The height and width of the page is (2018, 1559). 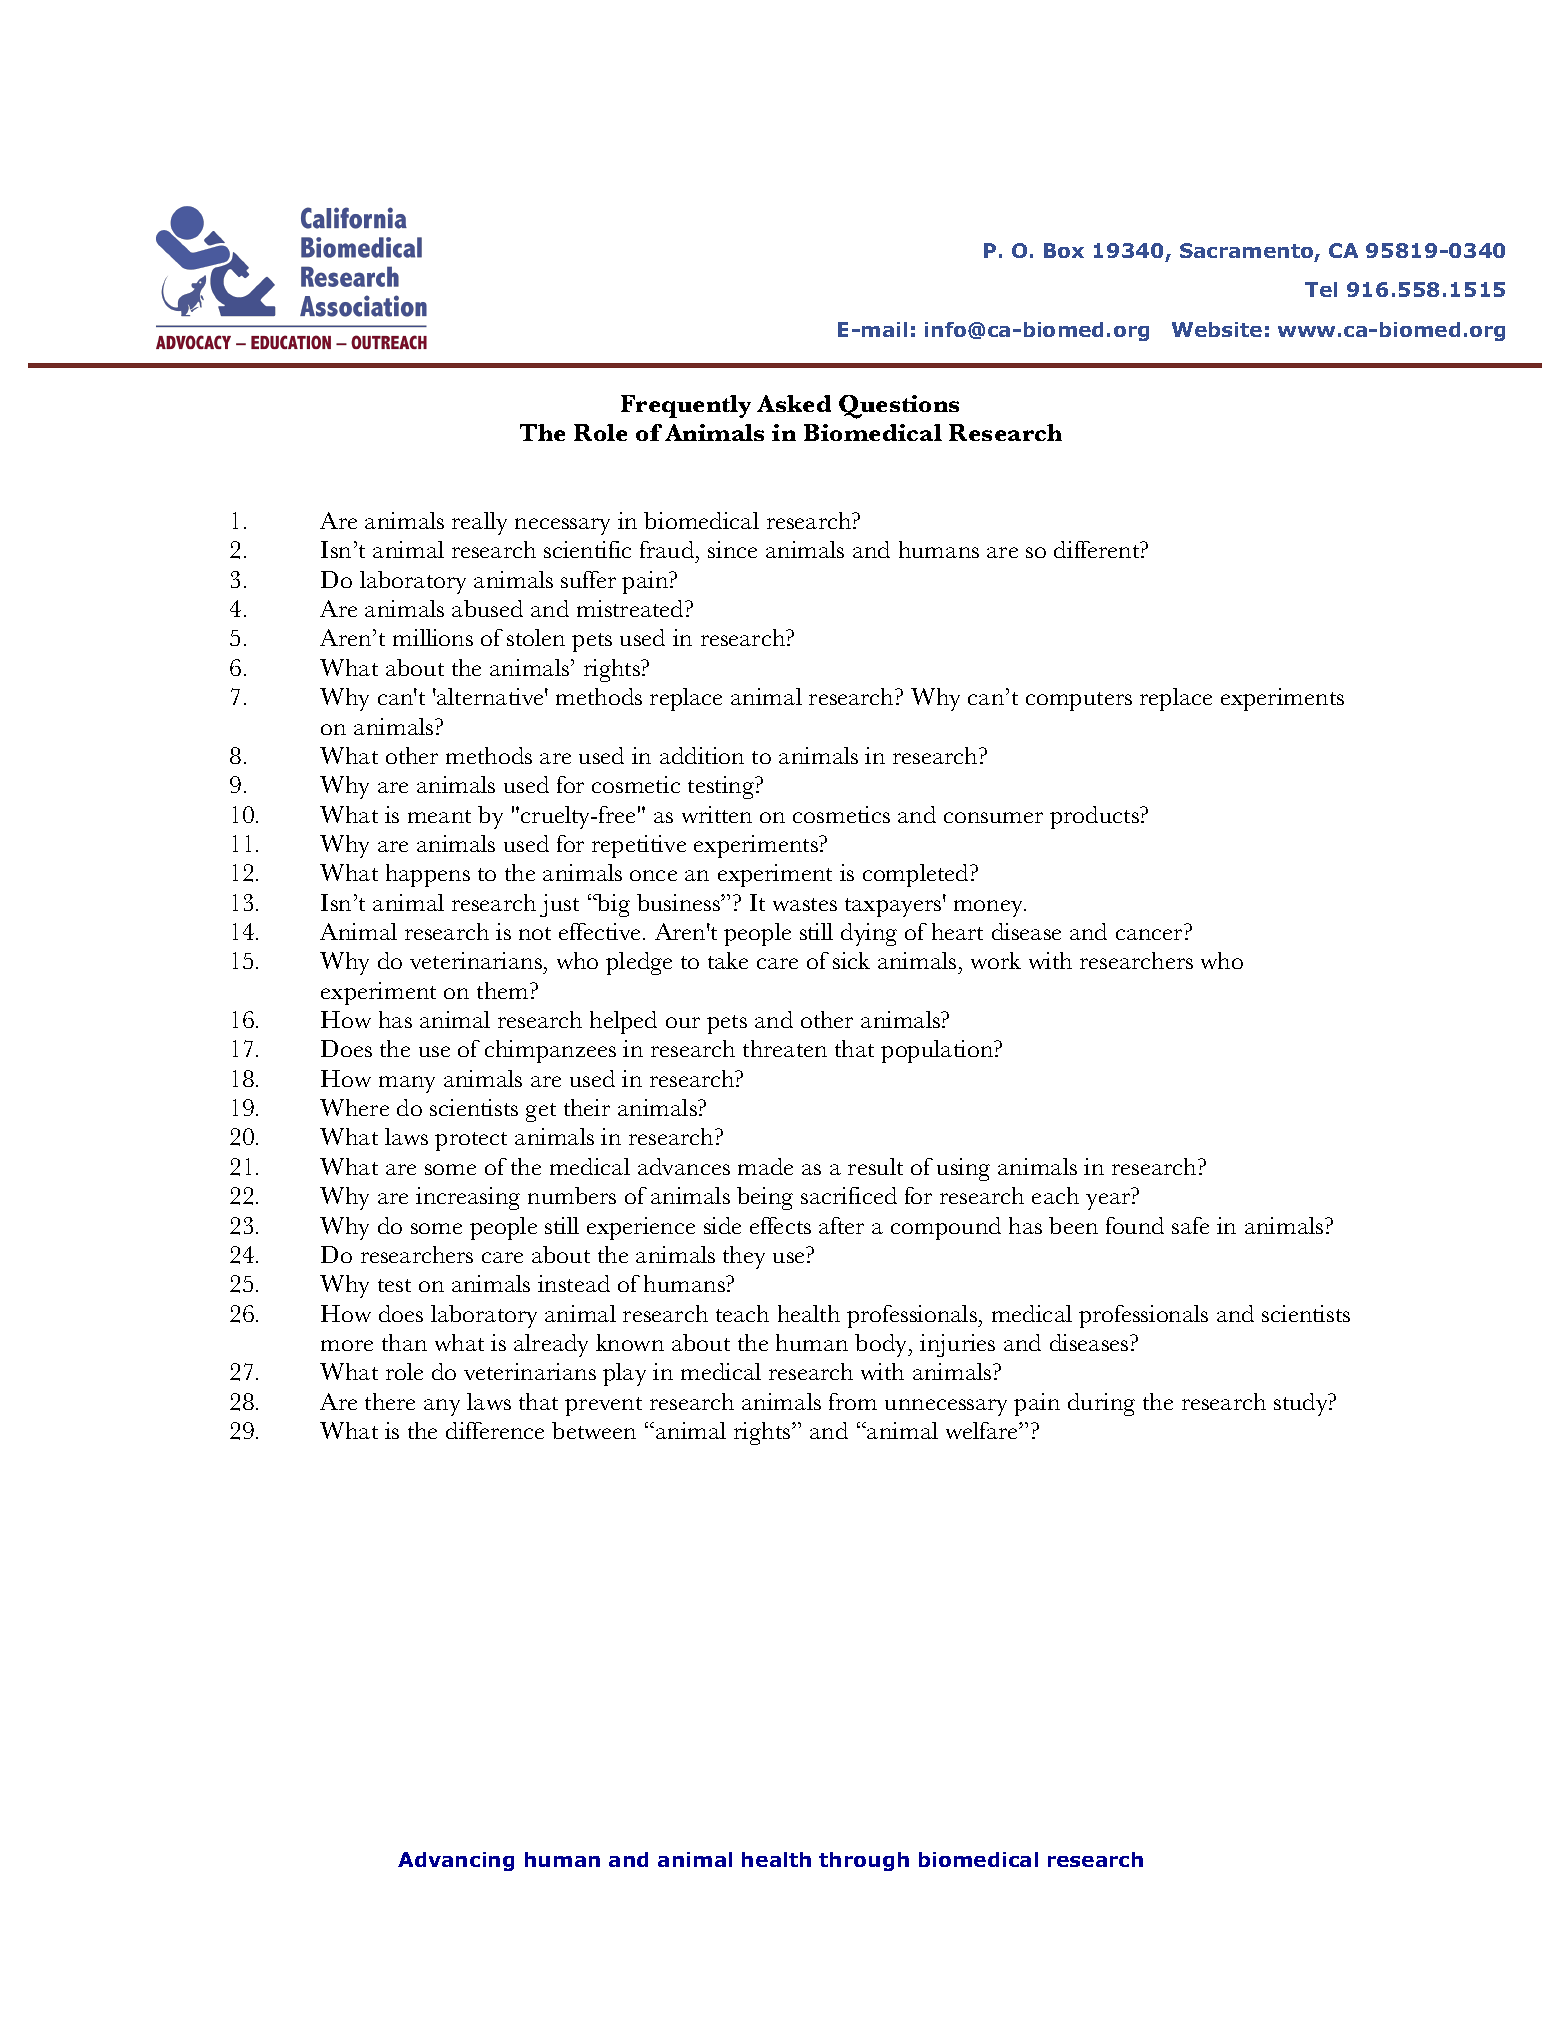 What do you see at coordinates (433, 637) in the page?
I see `millions` at bounding box center [433, 637].
